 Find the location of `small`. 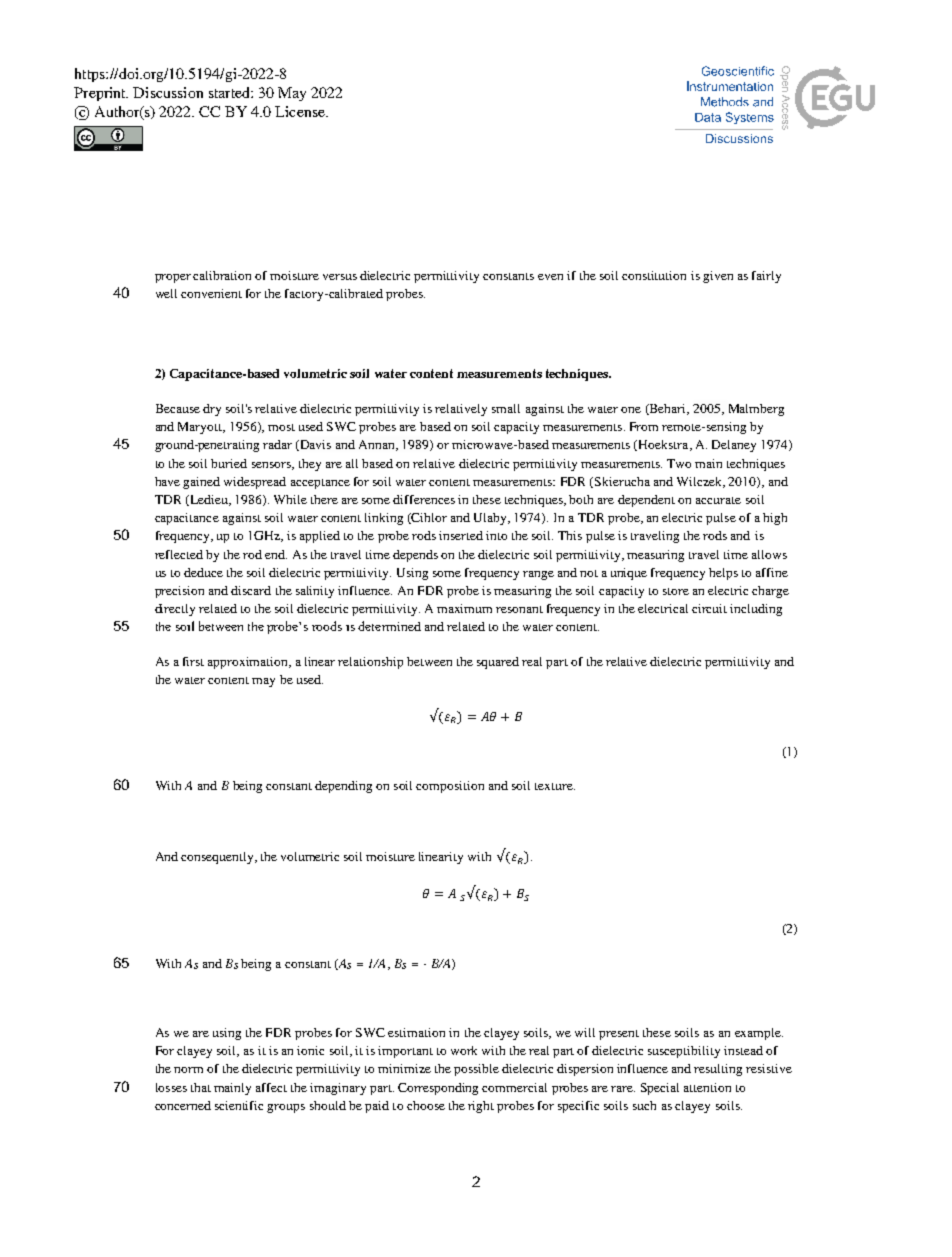

small is located at coordinates (506, 408).
